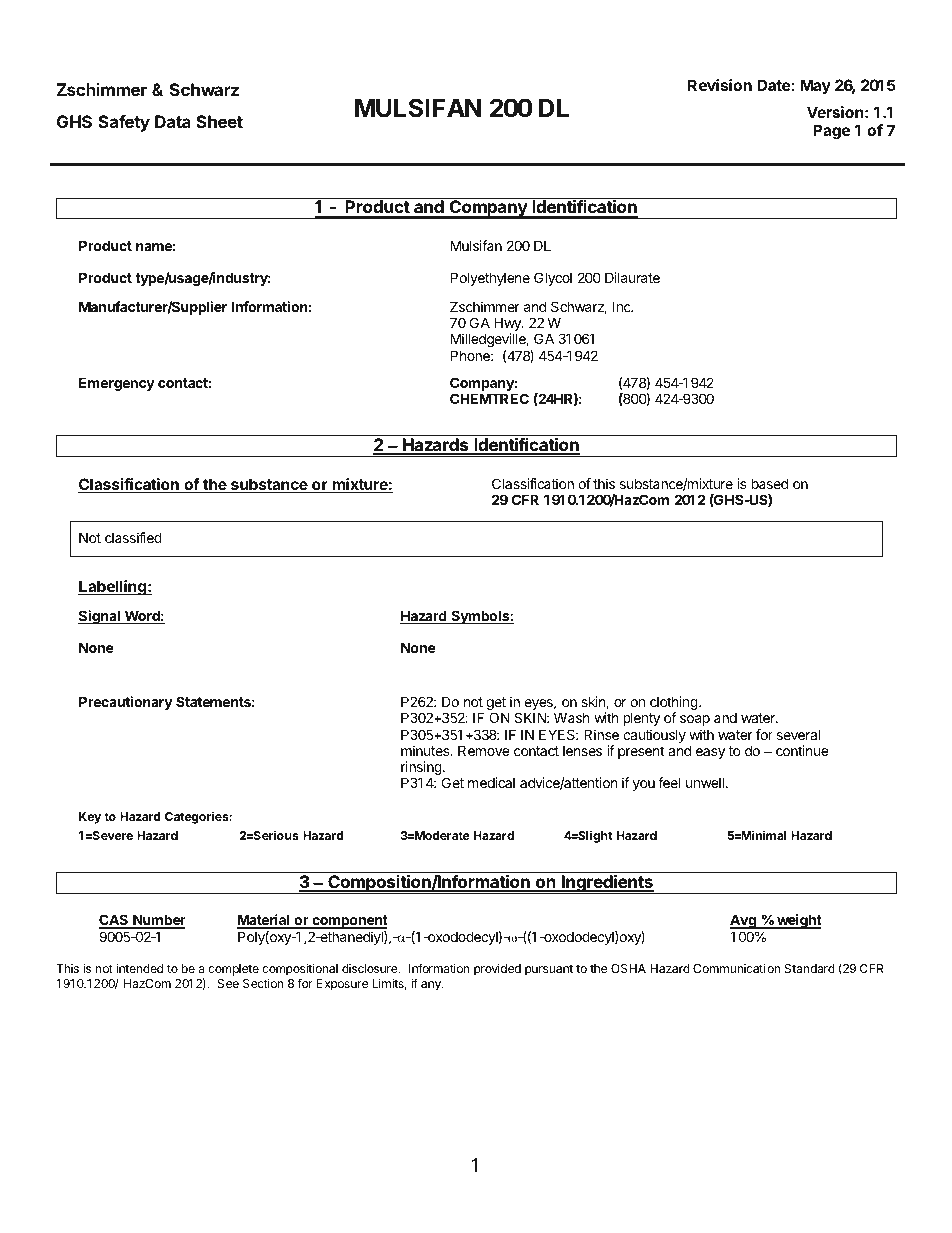 This page has height=1233, width=952. Describe the element at coordinates (90, 818) in the page. I see `Key` at that location.
